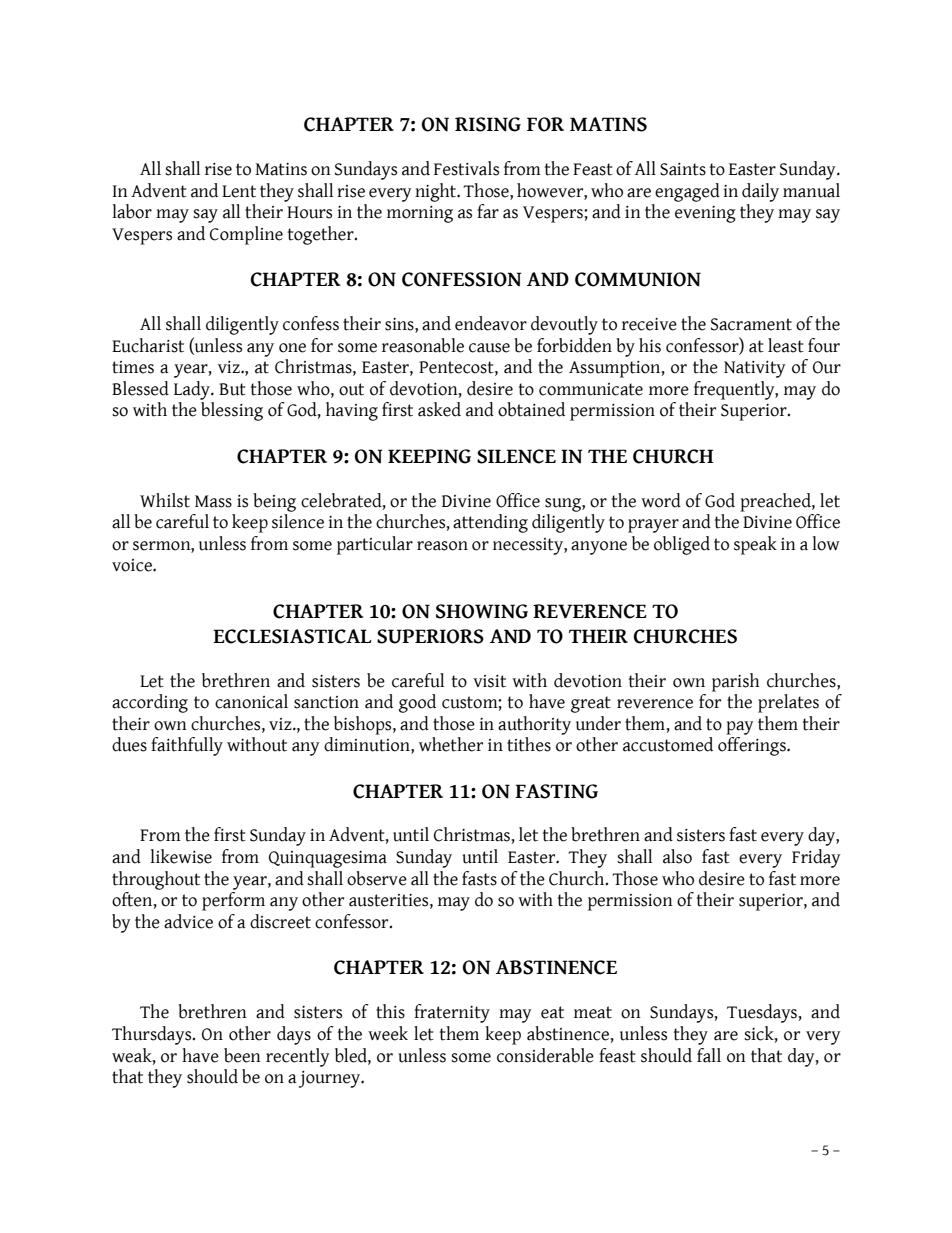 Image resolution: width=952 pixels, height=1233 pixels. What do you see at coordinates (187, 746) in the document?
I see `faithfully` at bounding box center [187, 746].
